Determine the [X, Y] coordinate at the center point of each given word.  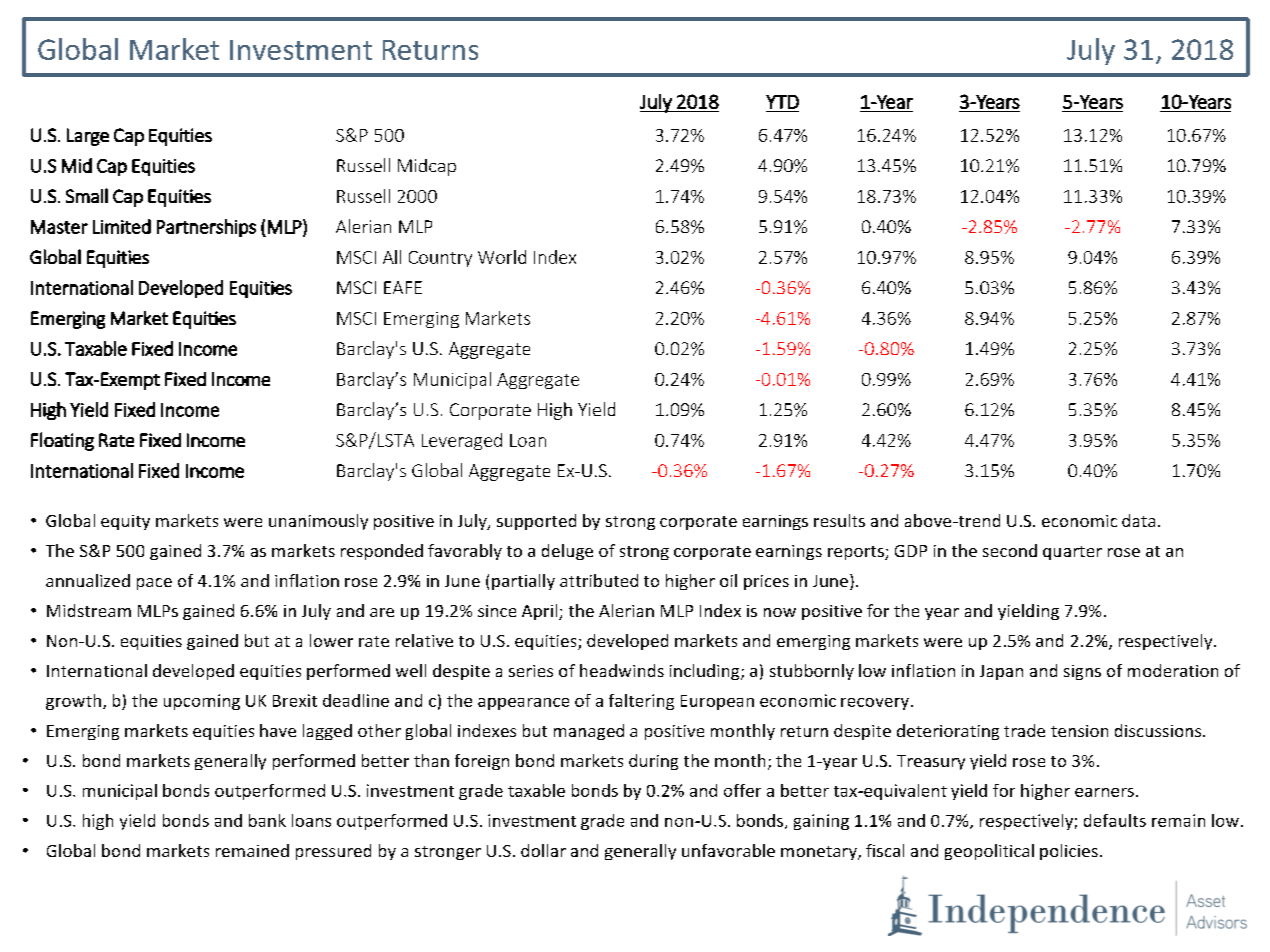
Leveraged [462, 441]
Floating [62, 441]
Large [88, 137]
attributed [599, 580]
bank [267, 820]
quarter [1072, 553]
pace [154, 584]
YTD [782, 102]
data [1138, 520]
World [502, 257]
